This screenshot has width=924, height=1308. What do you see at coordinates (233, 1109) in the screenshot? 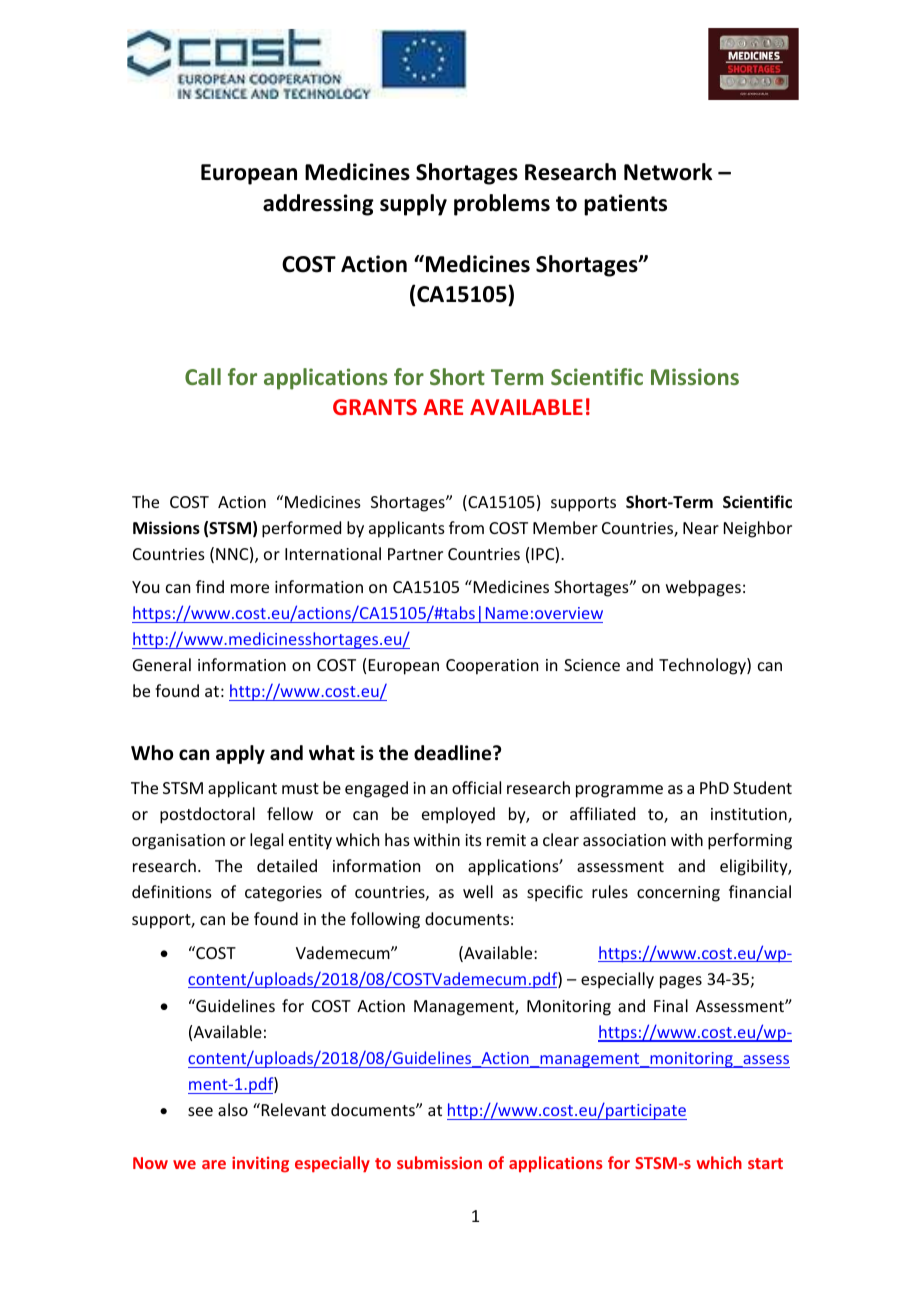
I see `also` at bounding box center [233, 1109].
